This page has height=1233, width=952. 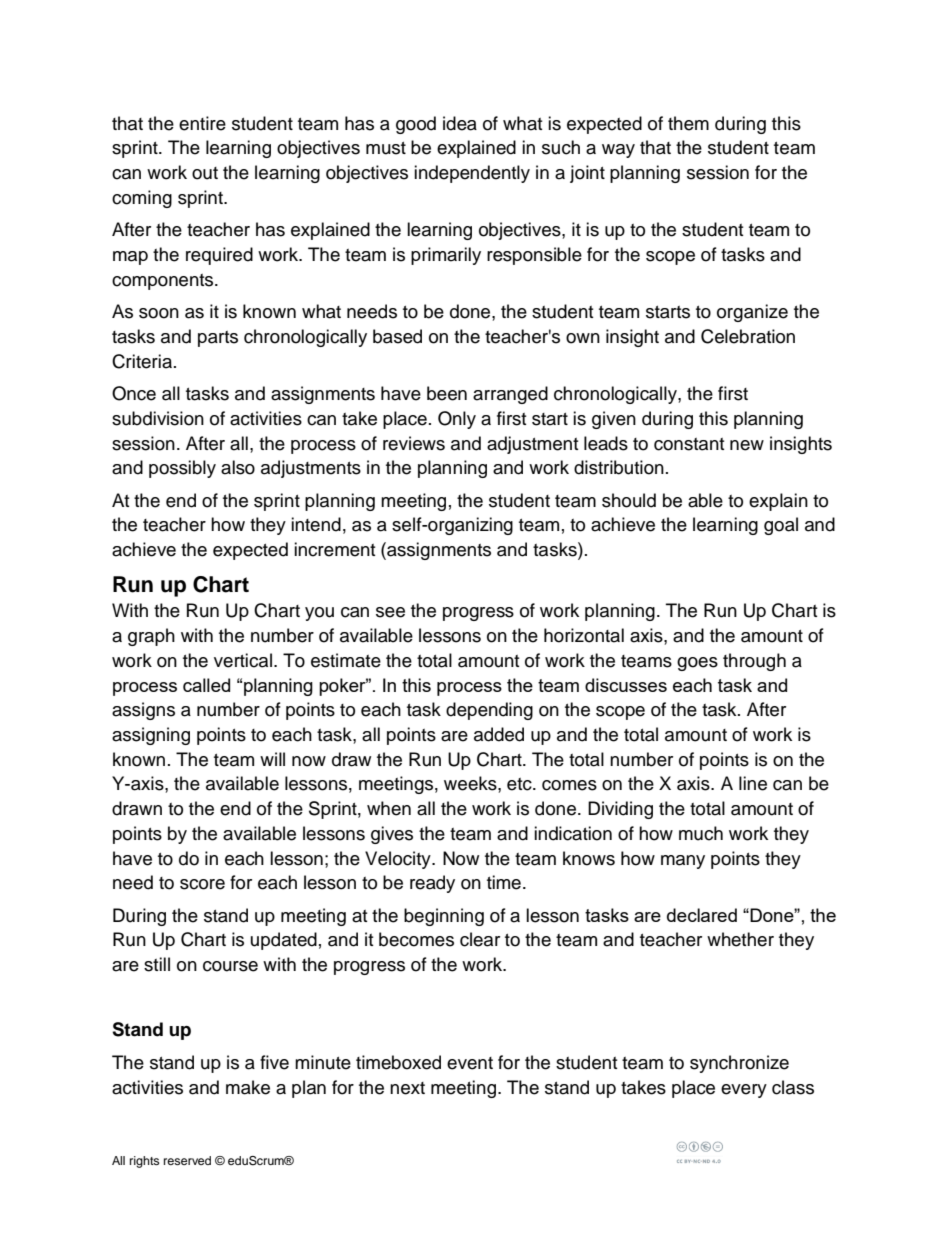 What do you see at coordinates (697, 664) in the page?
I see `goes` at bounding box center [697, 664].
